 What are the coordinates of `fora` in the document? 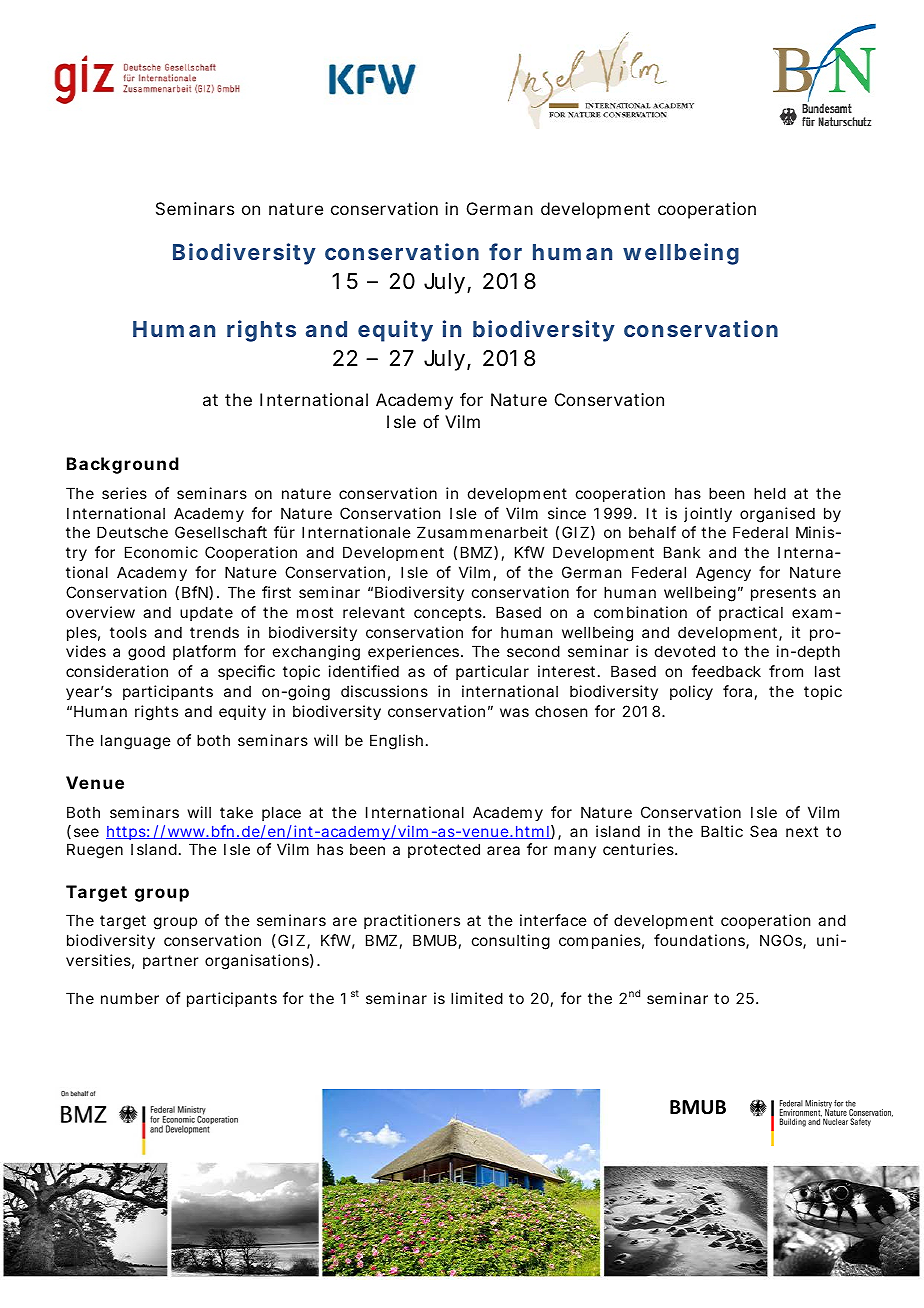 It's located at (737, 691).
